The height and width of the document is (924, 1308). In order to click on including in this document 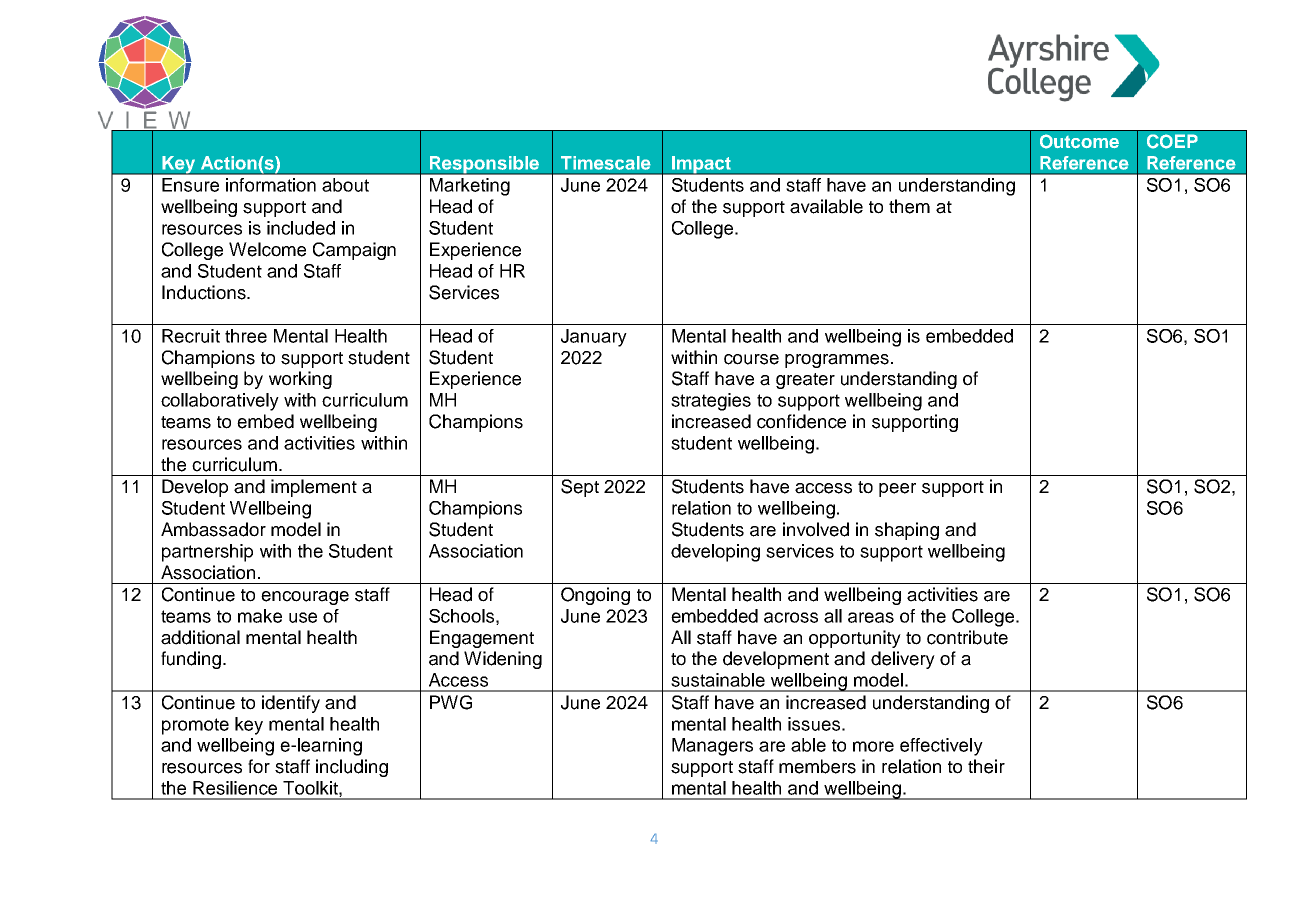, I will do `click(352, 768)`.
